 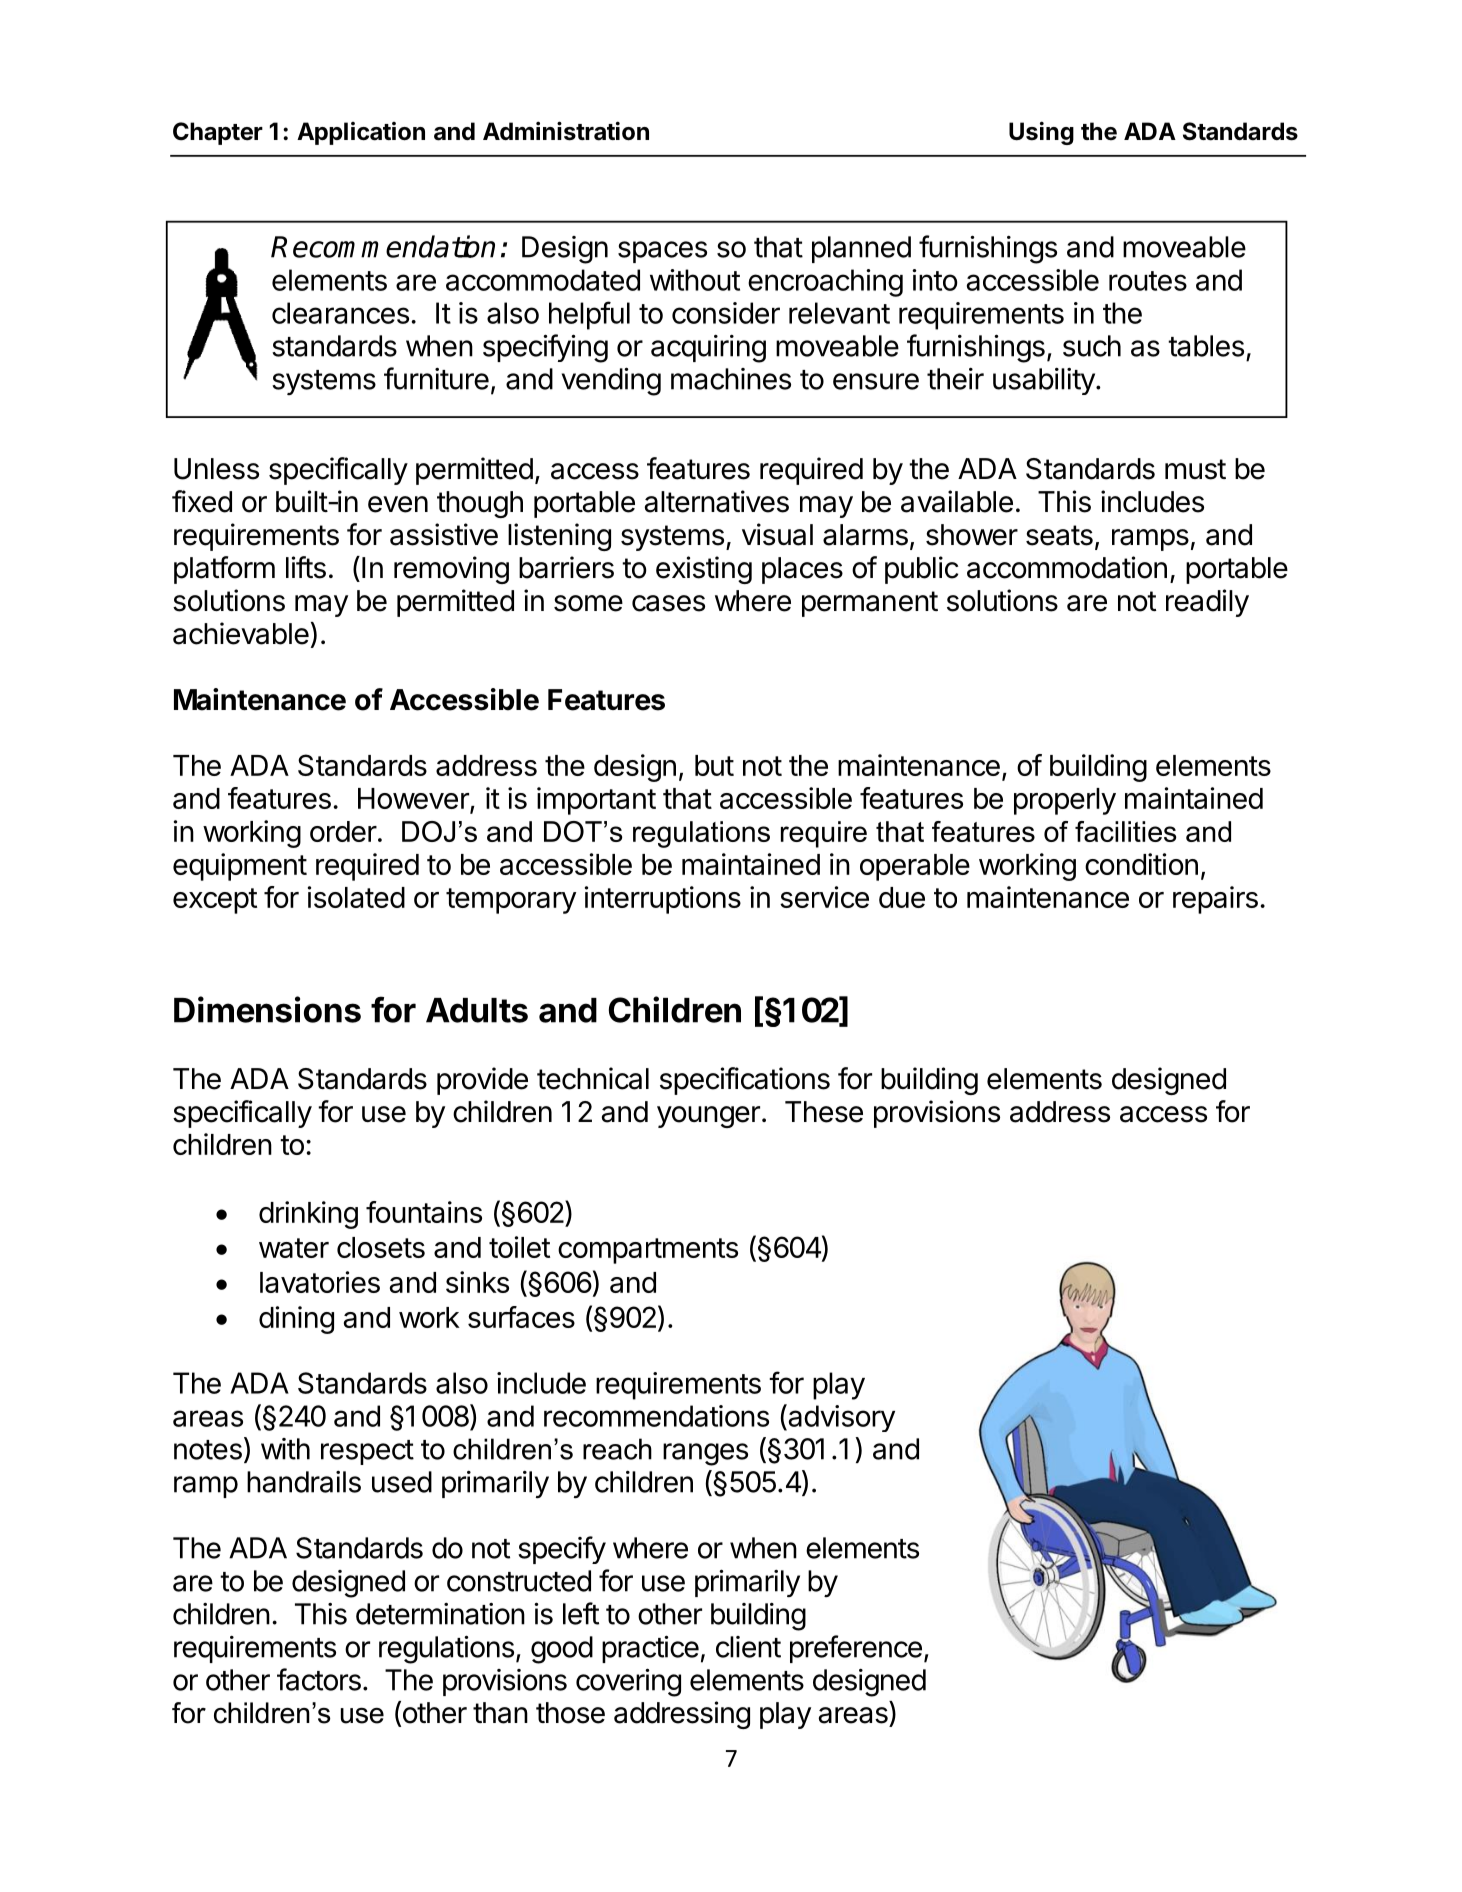 I want to click on client, so click(x=748, y=1647).
